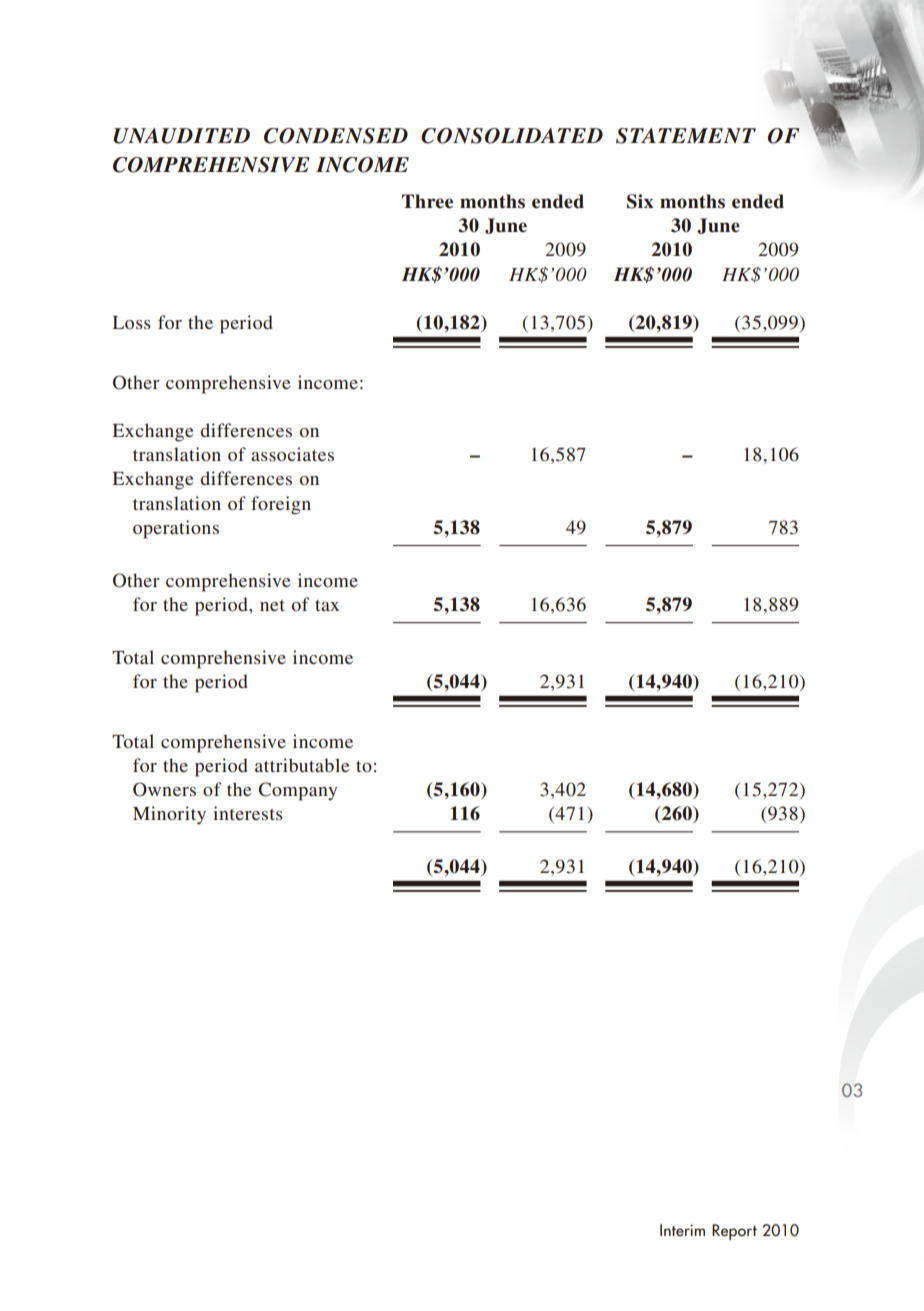 The height and width of the screenshot is (1311, 924). Describe the element at coordinates (686, 136) in the screenshot. I see `STATEMENT` at that location.
